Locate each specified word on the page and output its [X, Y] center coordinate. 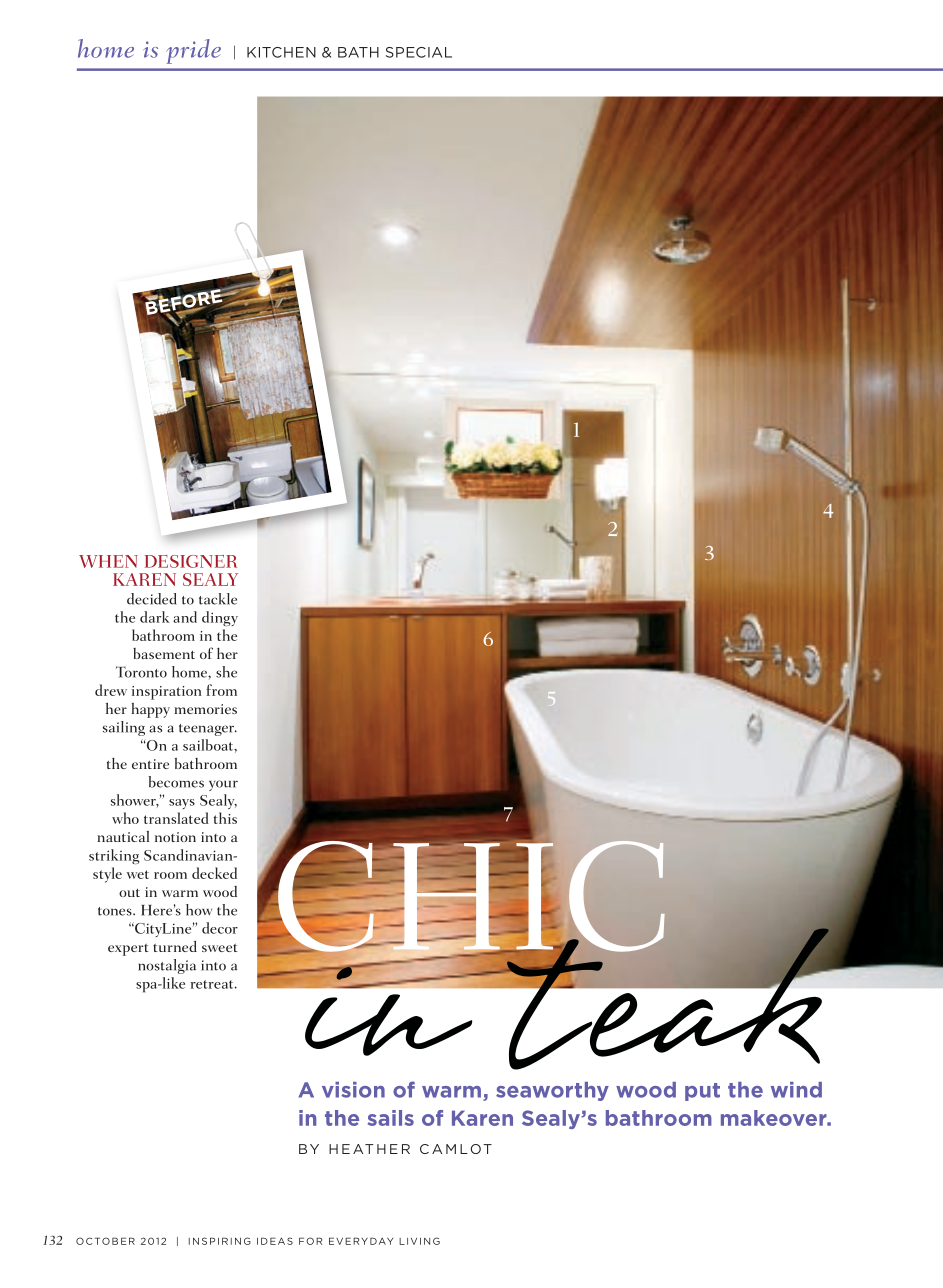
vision [353, 1090]
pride [193, 51]
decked [214, 873]
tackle [218, 599]
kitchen [281, 52]
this [225, 818]
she [226, 672]
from [221, 690]
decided [152, 599]
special [419, 52]
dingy [220, 618]
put [702, 1092]
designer [191, 561]
